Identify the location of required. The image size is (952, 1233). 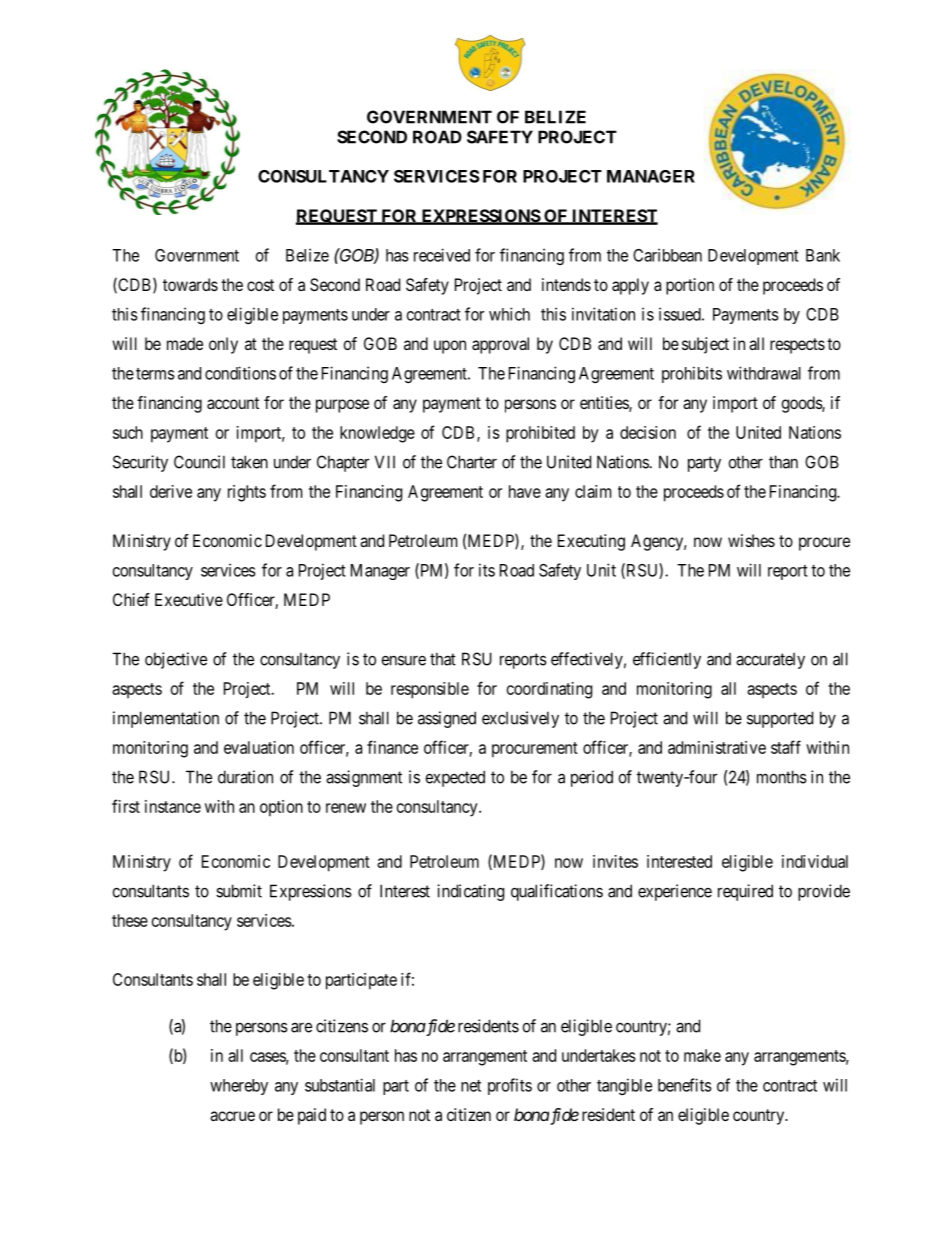
(745, 892).
